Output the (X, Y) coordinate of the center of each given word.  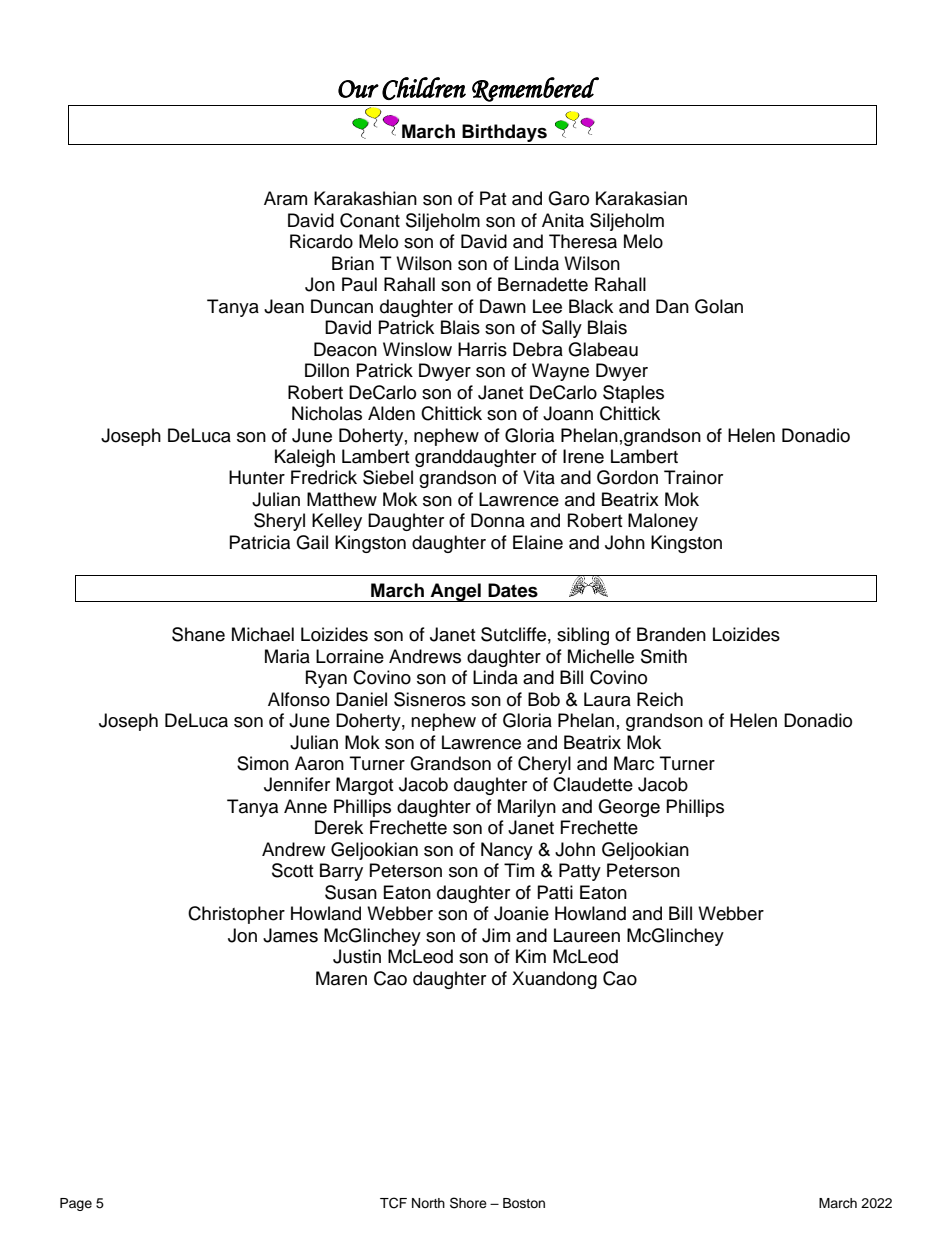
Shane (198, 634)
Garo (568, 198)
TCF (393, 1203)
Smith (664, 656)
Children (424, 88)
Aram (285, 198)
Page (76, 1204)
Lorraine (350, 656)
